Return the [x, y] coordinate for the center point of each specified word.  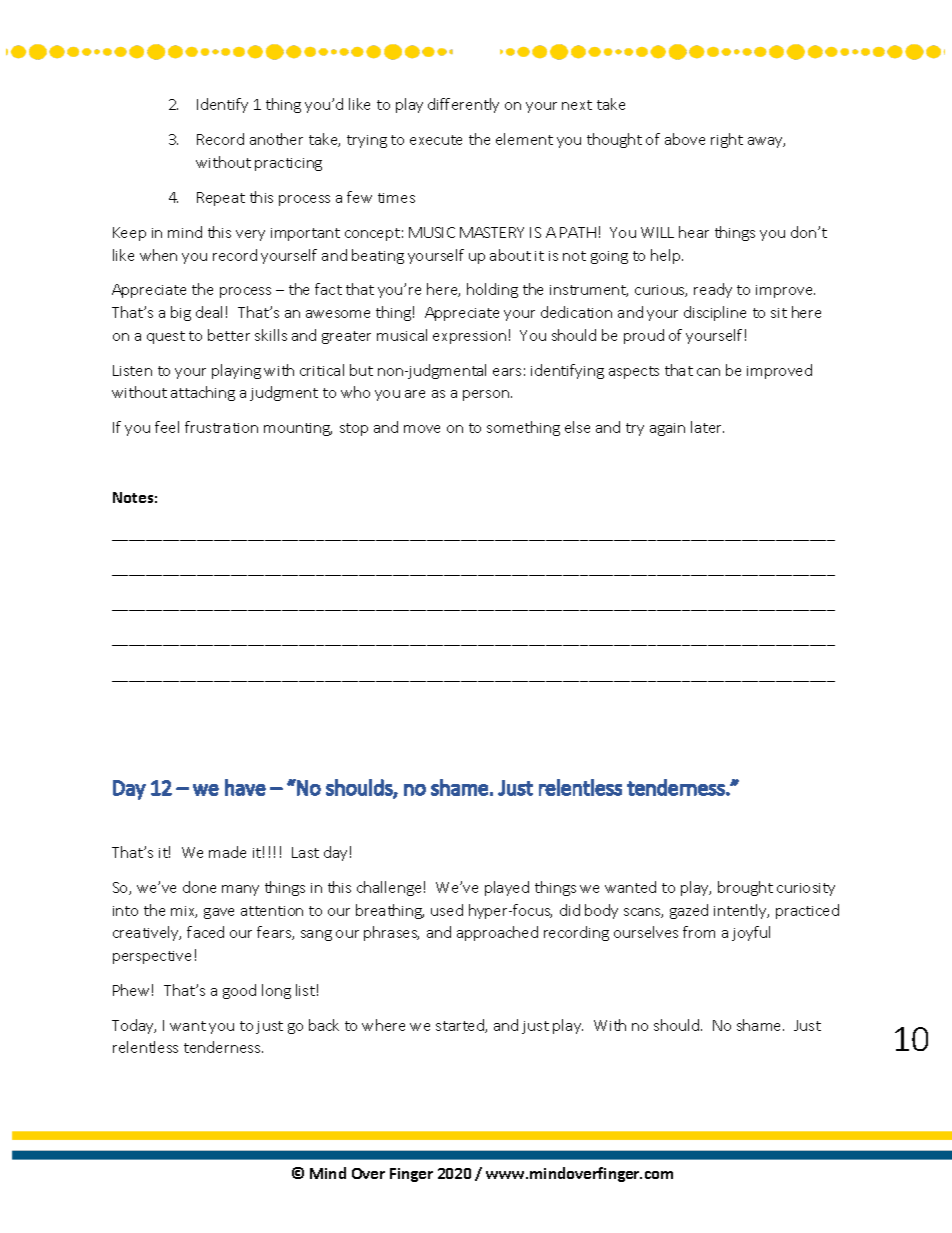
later [707, 427]
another [276, 139]
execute [436, 140]
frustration [221, 427]
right [727, 140]
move [422, 429]
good [239, 991]
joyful [751, 933]
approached [497, 933]
